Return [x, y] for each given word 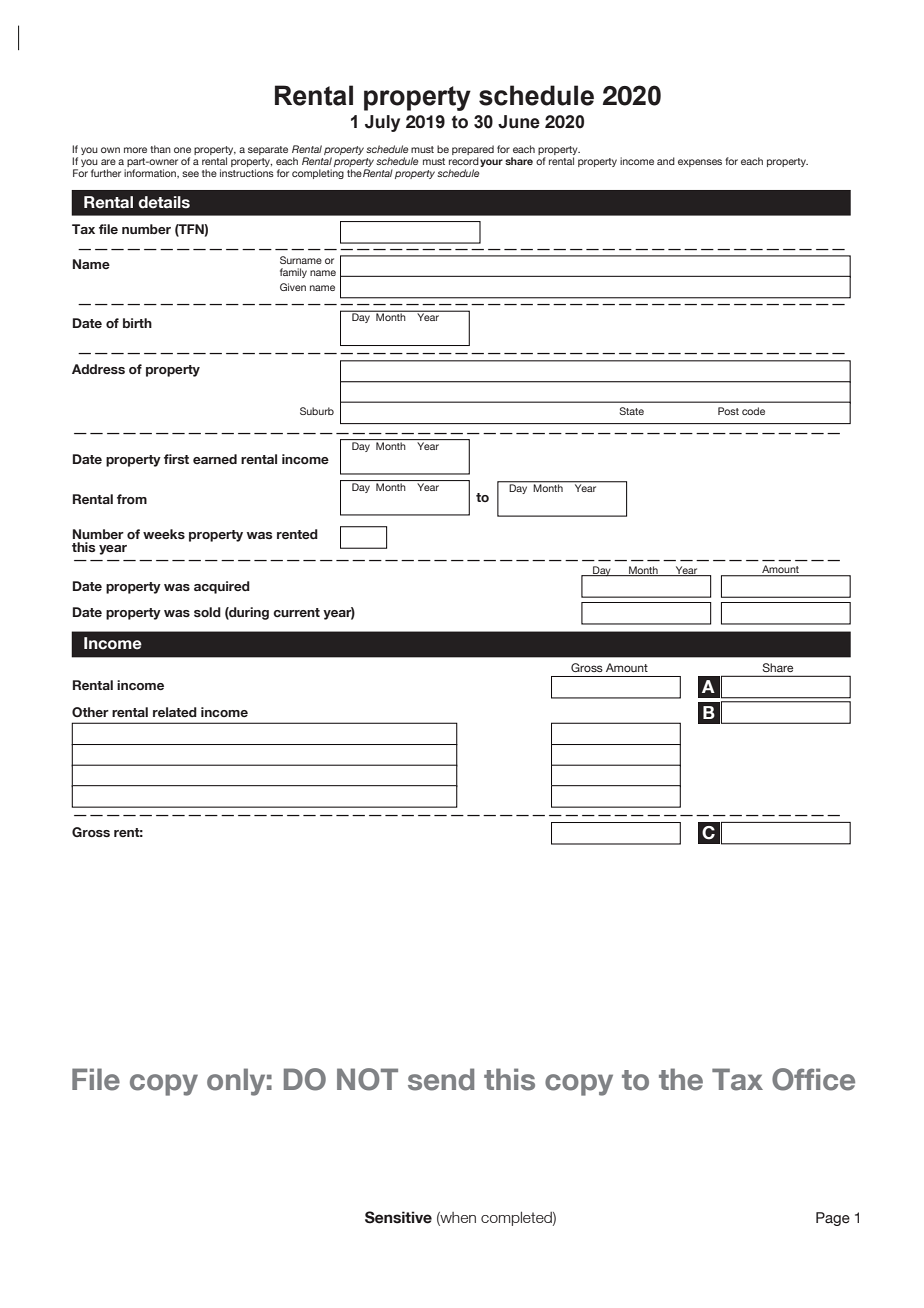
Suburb [317, 411]
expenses [700, 163]
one [182, 150]
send [441, 1079]
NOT [367, 1079]
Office [813, 1079]
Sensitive [398, 1217]
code [753, 411]
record [464, 161]
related [175, 712]
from [132, 499]
